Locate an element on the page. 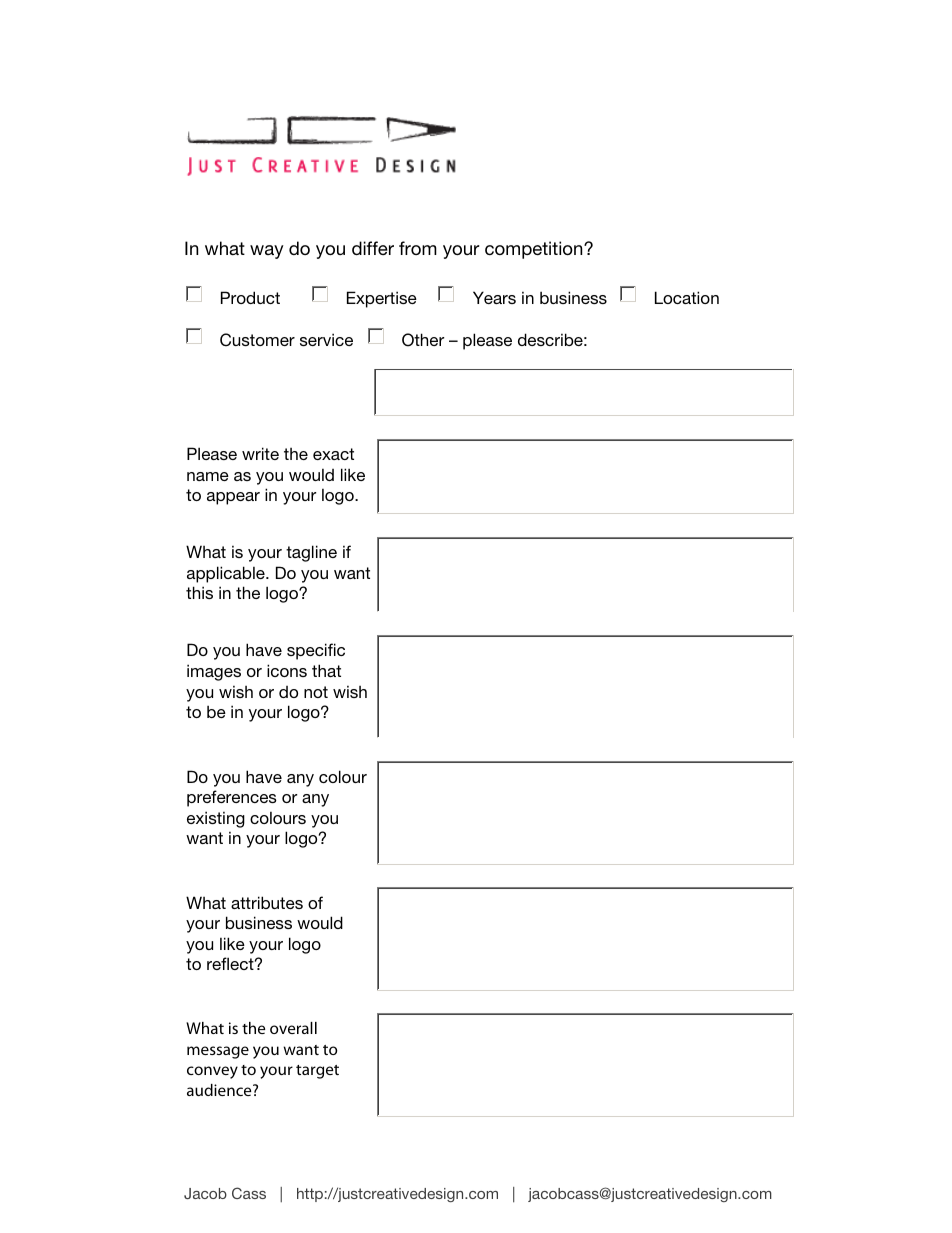 Image resolution: width=952 pixels, height=1233 pixels. icons is located at coordinates (287, 670).
